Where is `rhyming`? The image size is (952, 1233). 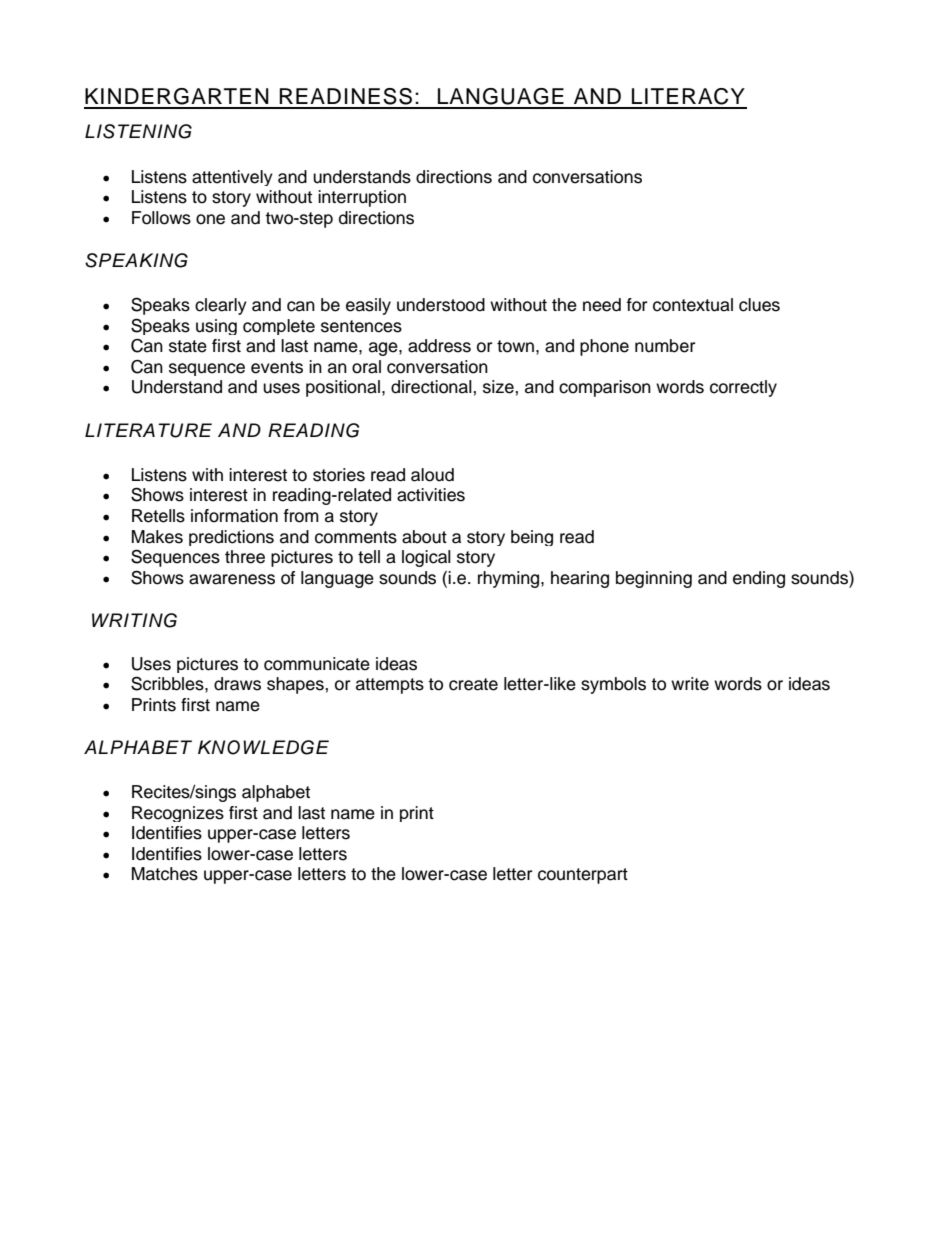
rhyming is located at coordinates (510, 579).
